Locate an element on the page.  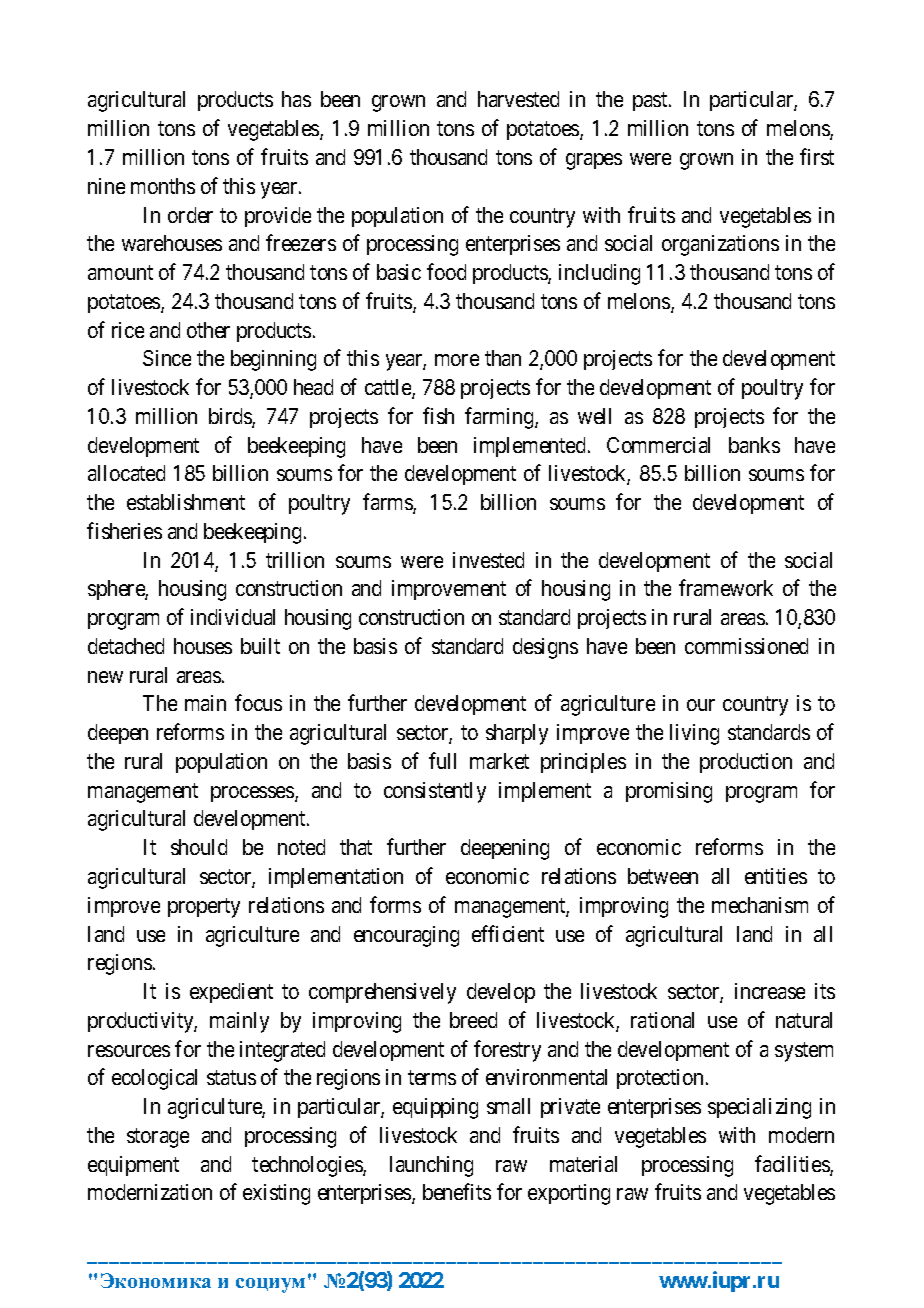
commissioned is located at coordinates (746, 646).
